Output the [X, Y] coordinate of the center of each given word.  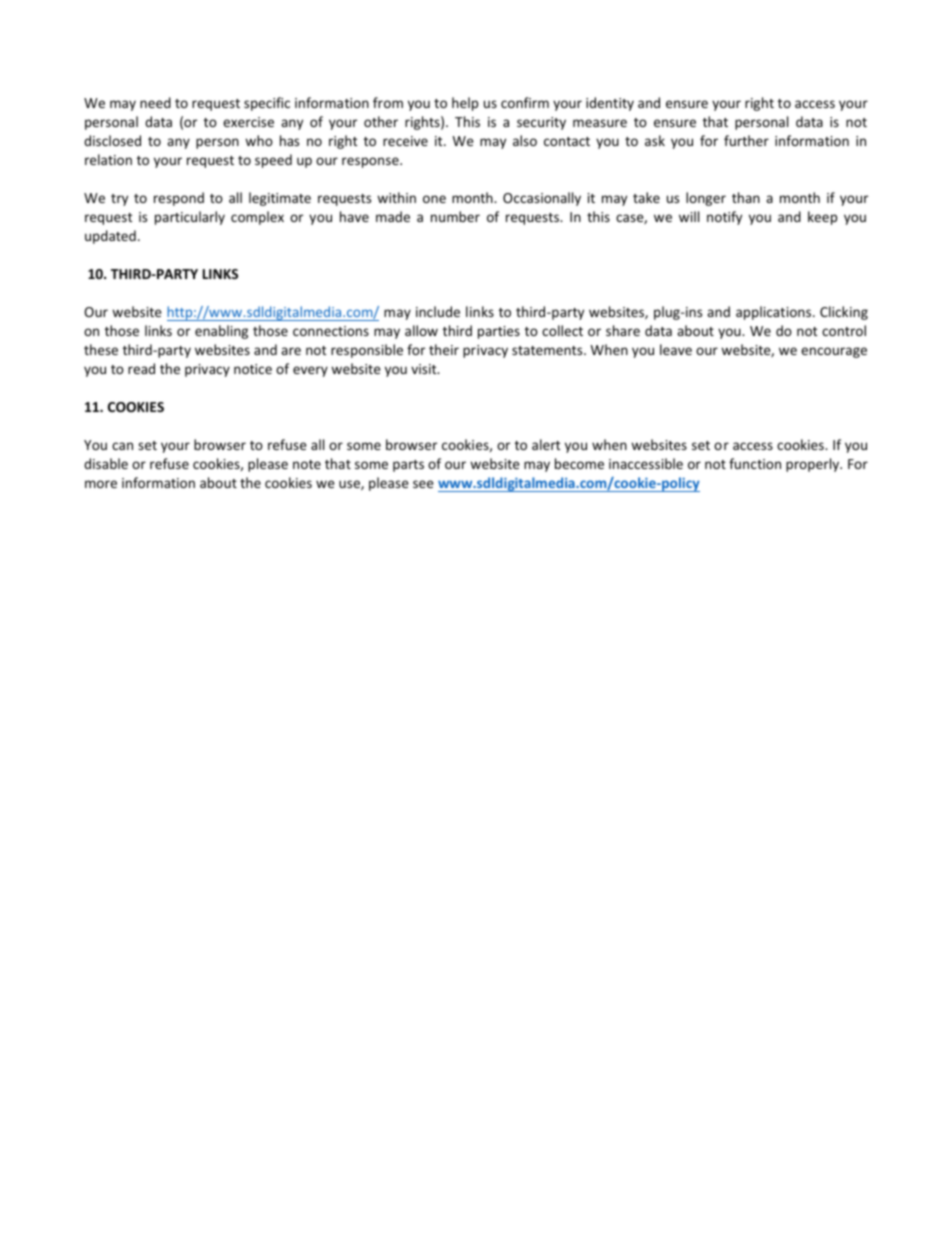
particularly [190, 218]
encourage [834, 352]
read [141, 368]
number [455, 216]
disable [106, 463]
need [155, 102]
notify [724, 218]
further [746, 140]
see [423, 484]
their [444, 349]
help [465, 104]
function [755, 463]
